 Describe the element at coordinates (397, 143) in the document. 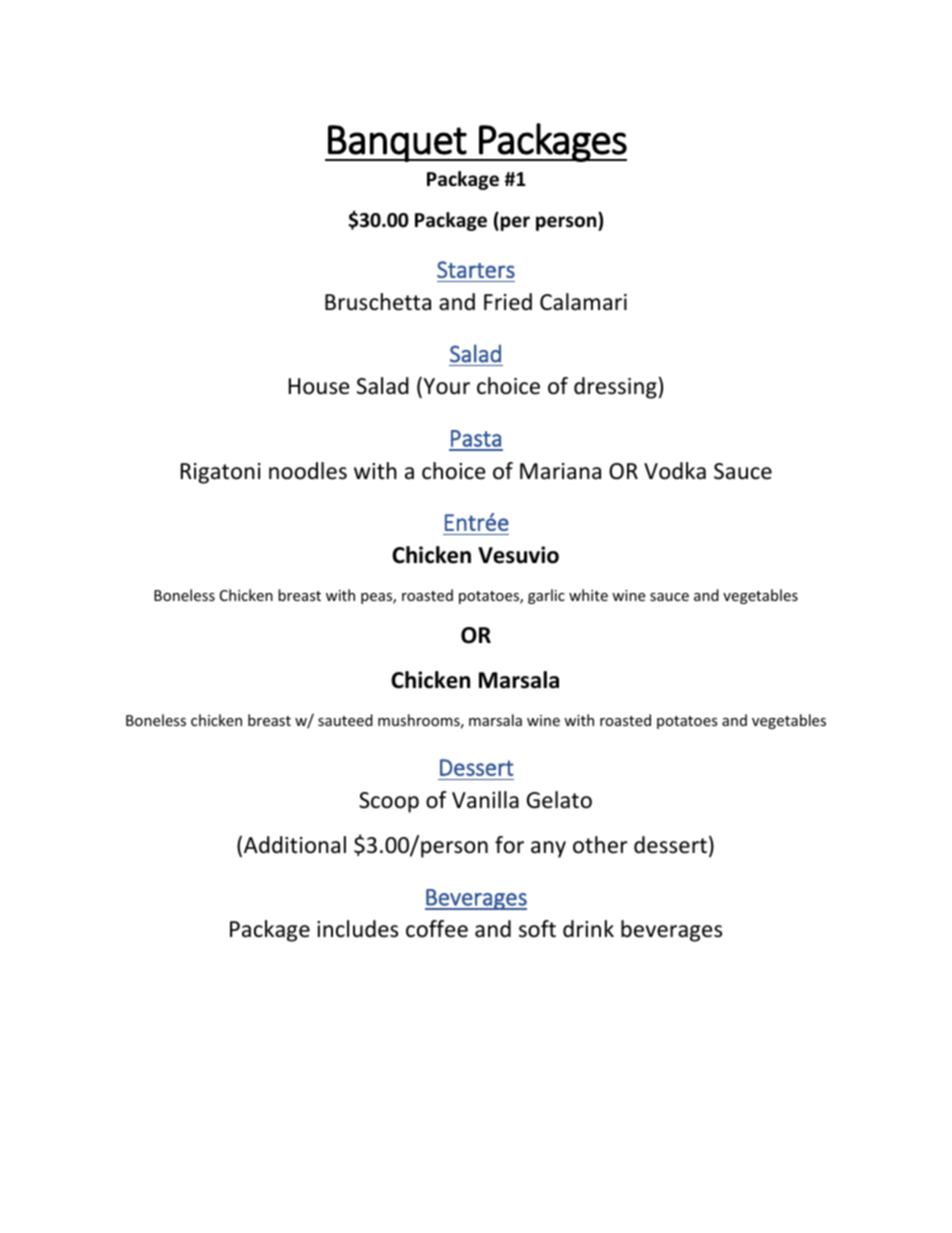

I see `Banquet` at that location.
